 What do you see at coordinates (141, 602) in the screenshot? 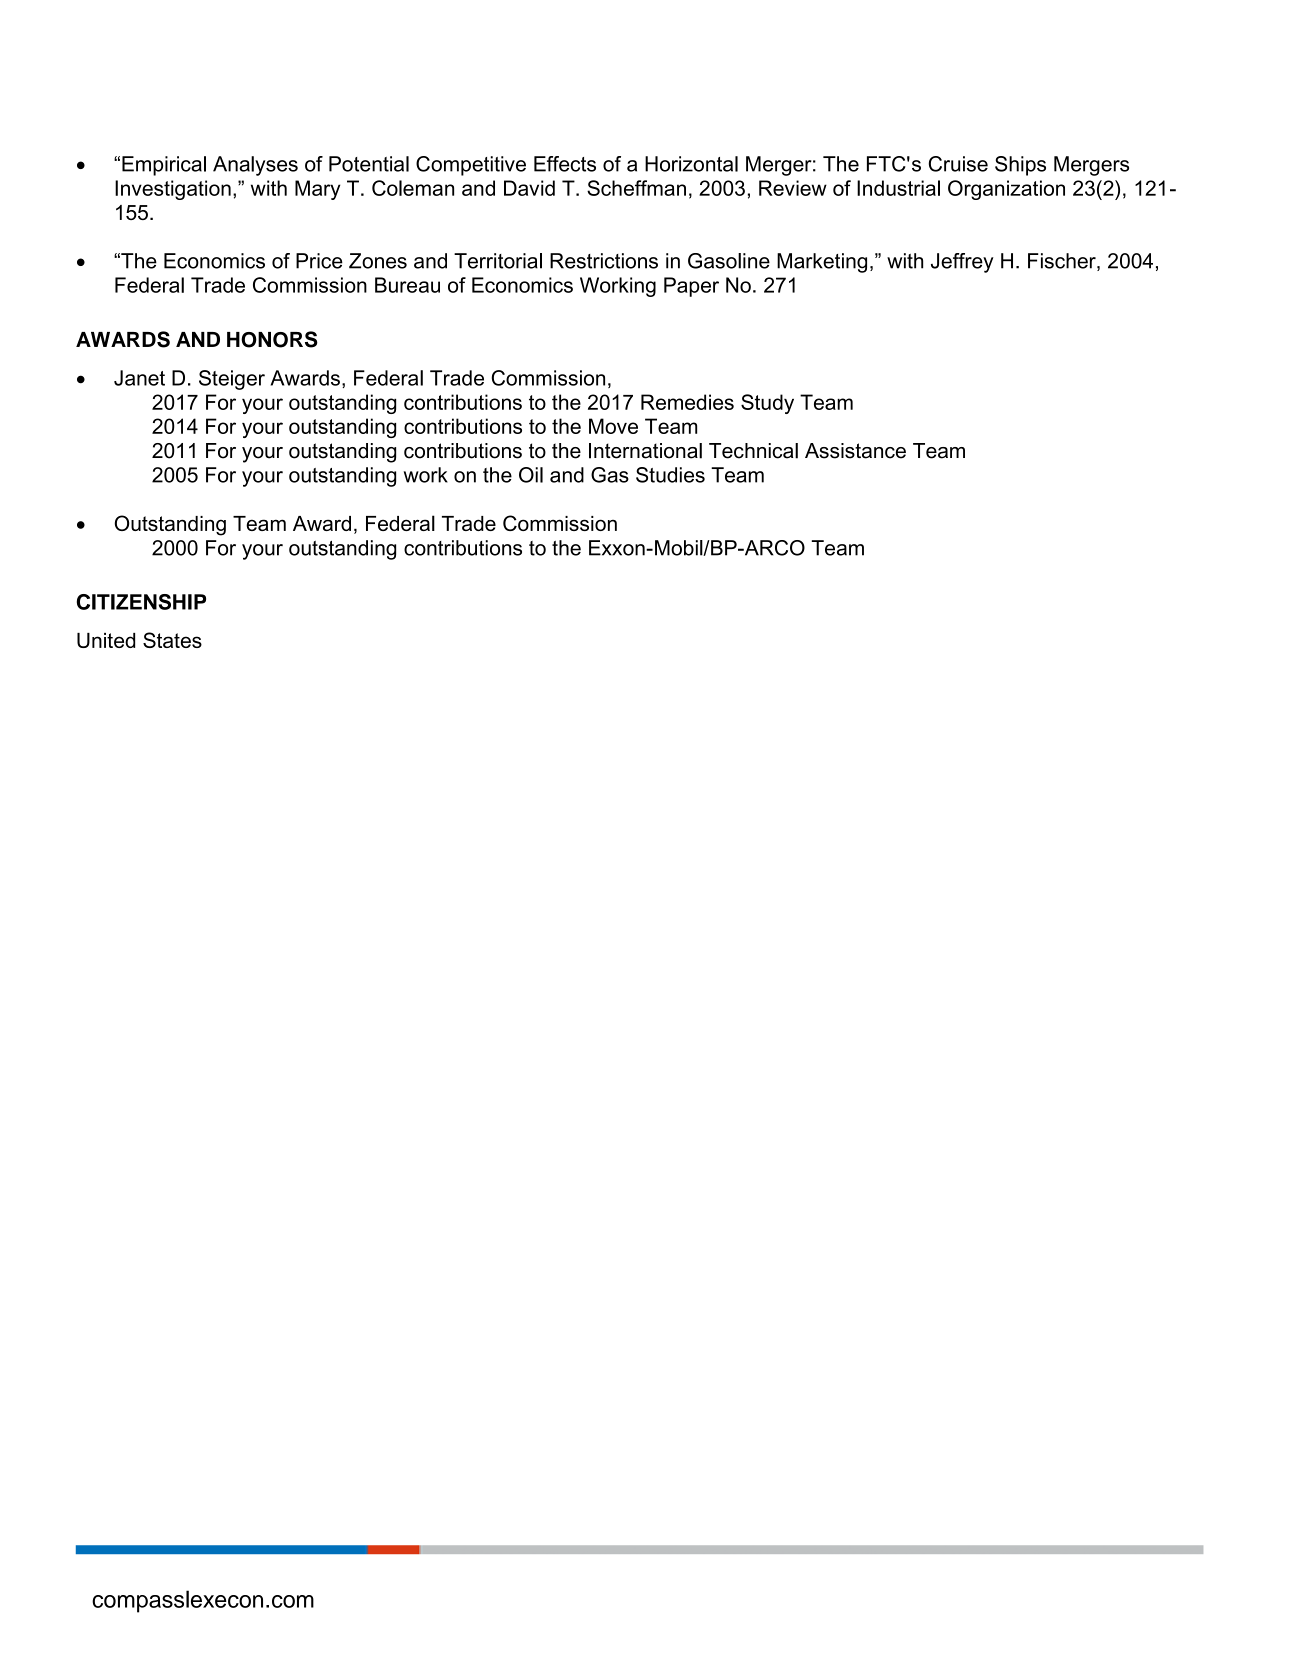
I see `CITIZENSHIP` at bounding box center [141, 602].
